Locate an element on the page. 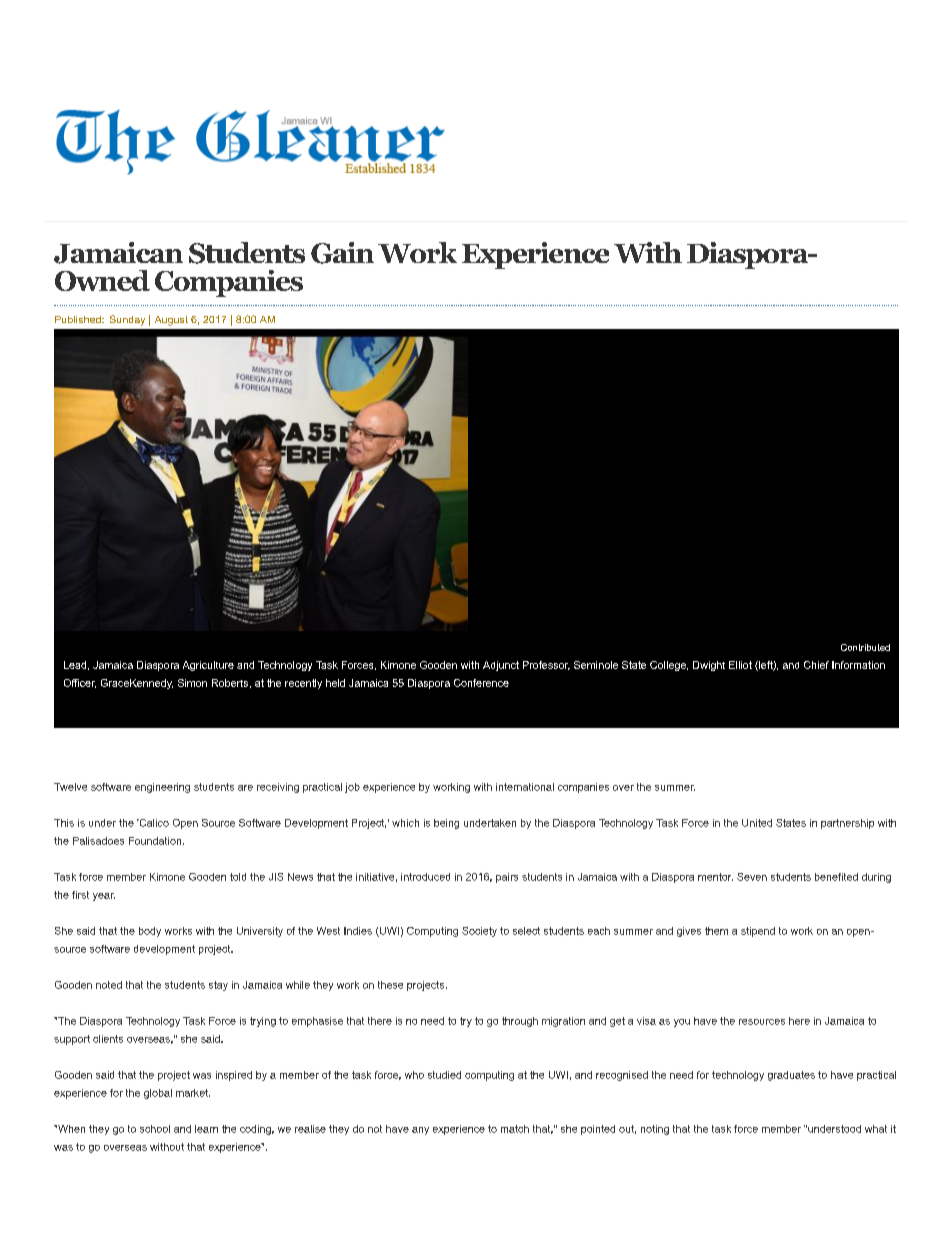 Image resolution: width=952 pixels, height=1233 pixels. Sunday is located at coordinates (127, 320).
